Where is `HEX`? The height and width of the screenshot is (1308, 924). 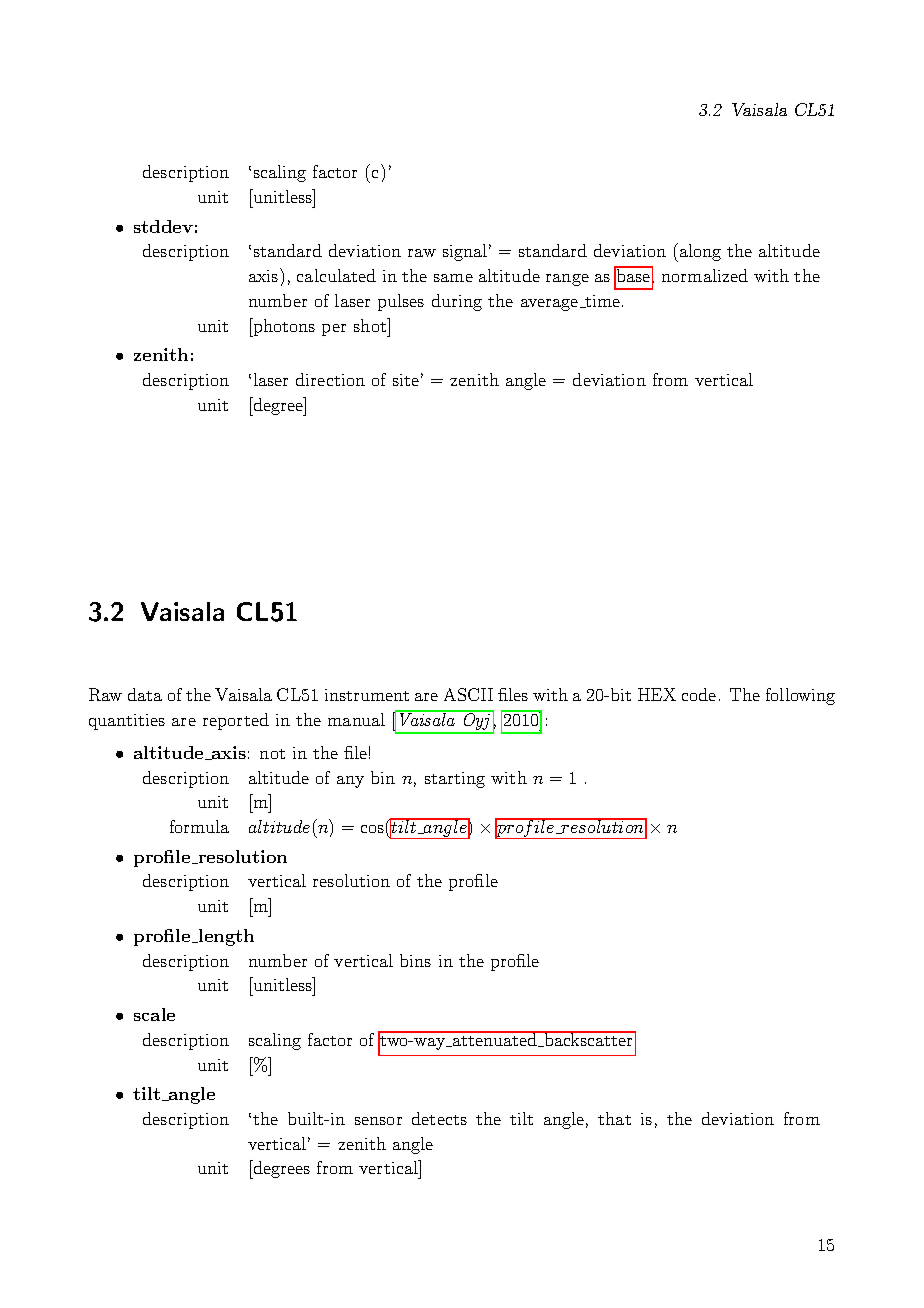 HEX is located at coordinates (657, 694).
